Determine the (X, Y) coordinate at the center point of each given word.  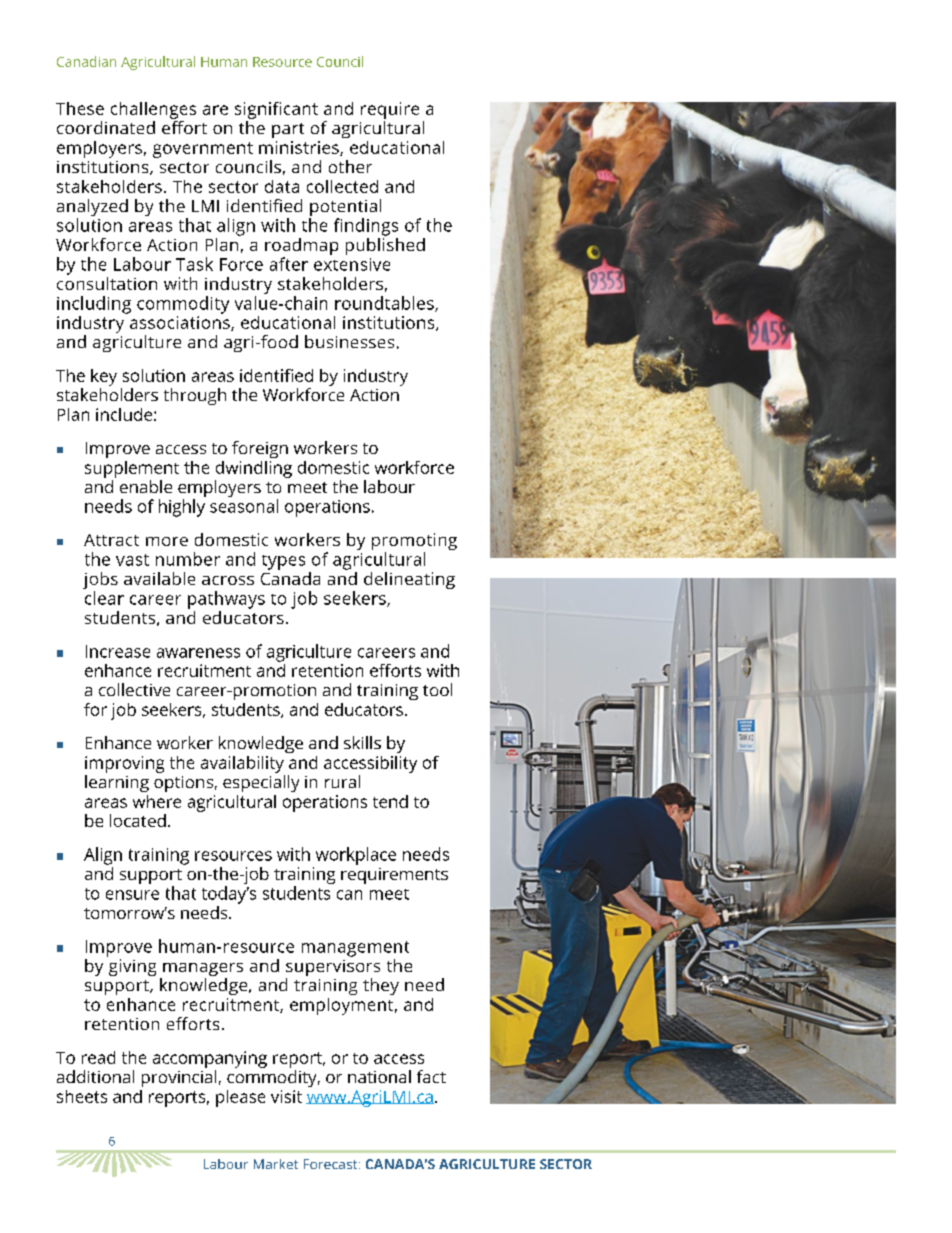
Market (276, 1164)
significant (276, 110)
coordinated (106, 127)
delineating (409, 580)
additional (95, 1076)
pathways (226, 600)
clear (104, 598)
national (379, 1076)
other (350, 166)
